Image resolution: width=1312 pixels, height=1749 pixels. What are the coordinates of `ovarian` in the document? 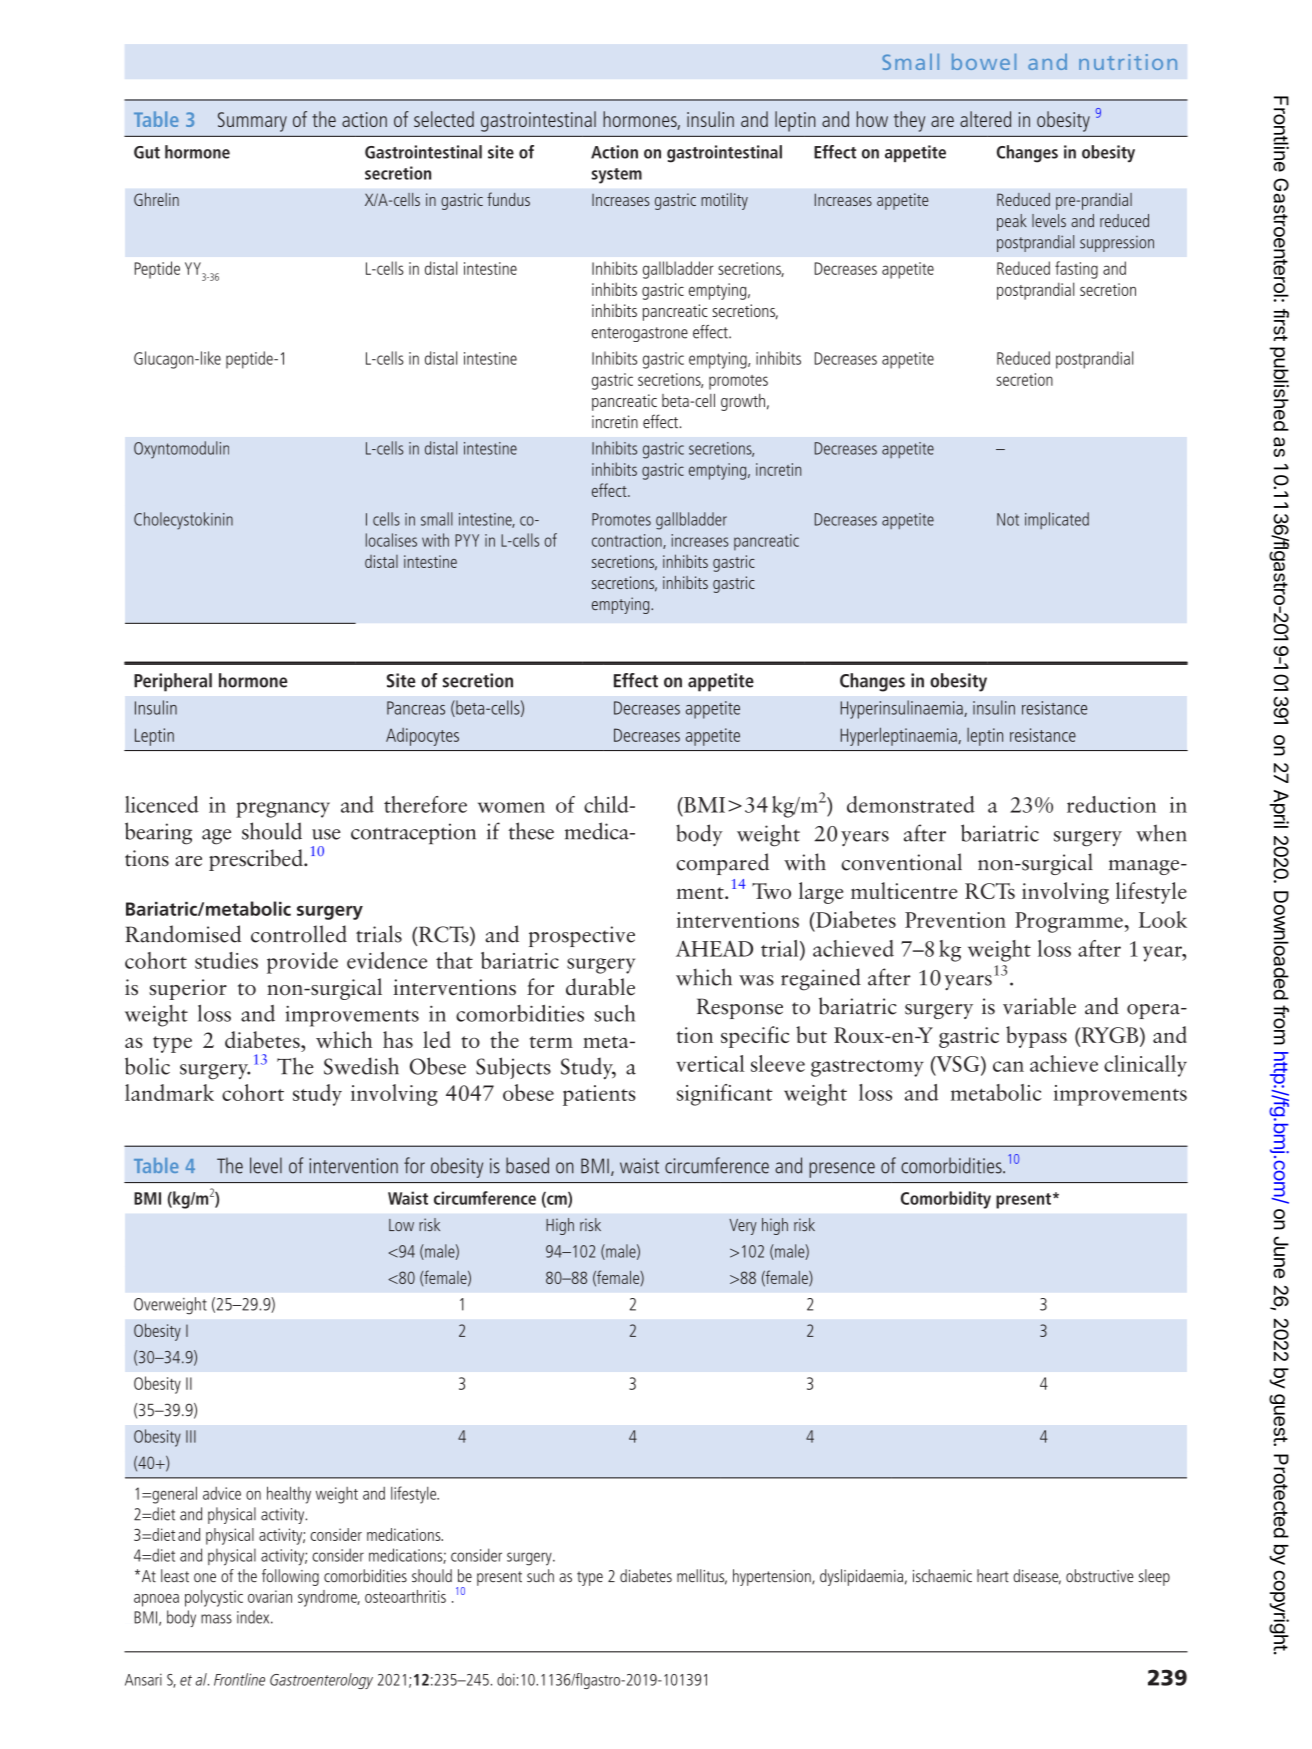 It's located at (270, 1596).
